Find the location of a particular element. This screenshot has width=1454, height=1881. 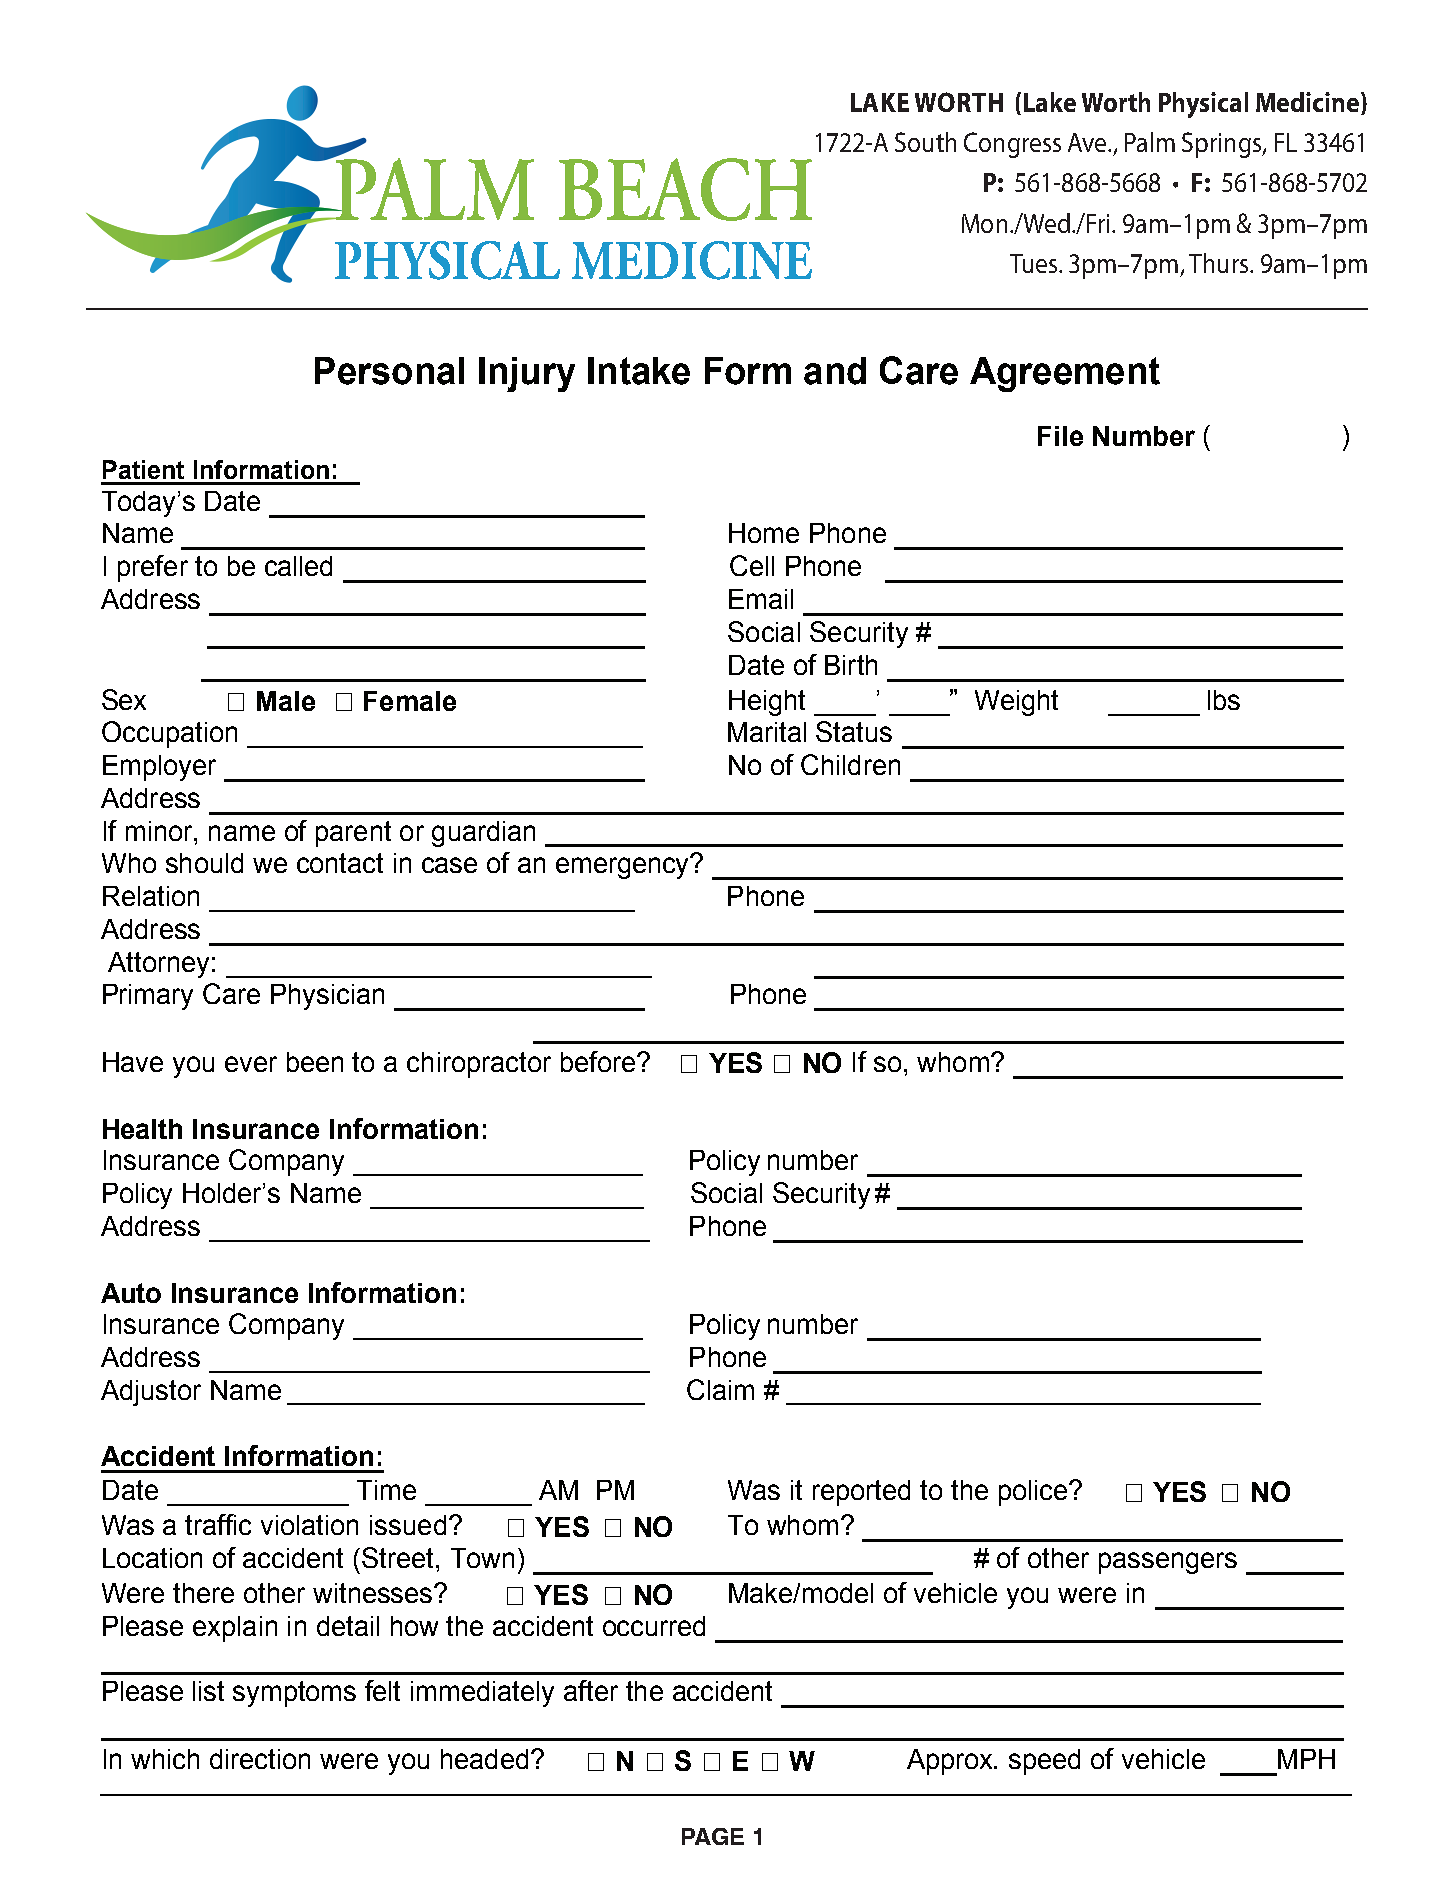

Physician is located at coordinates (327, 997).
